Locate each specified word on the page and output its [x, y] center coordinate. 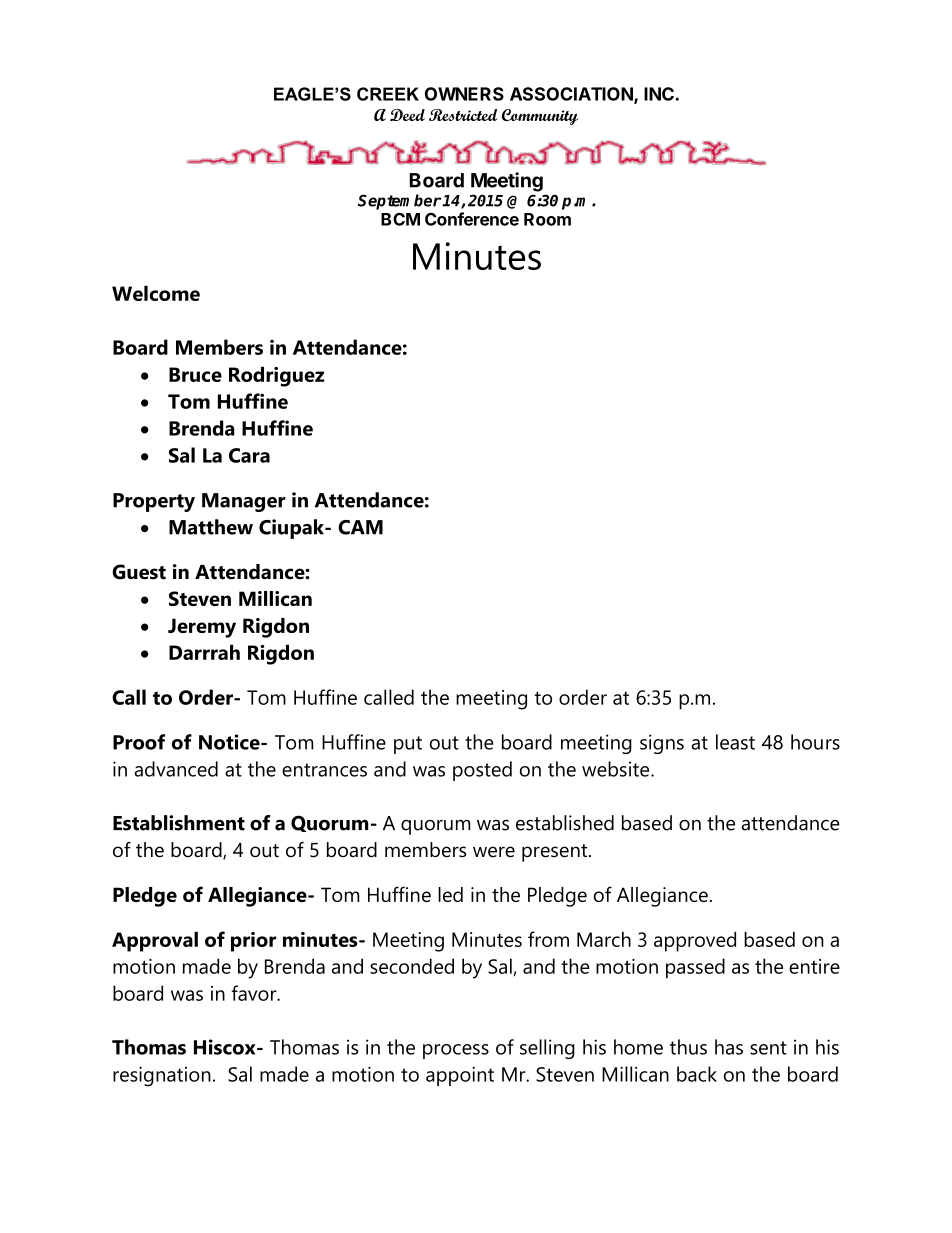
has [729, 1047]
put [408, 745]
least [735, 742]
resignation [162, 1076]
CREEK [388, 94]
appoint [460, 1076]
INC [659, 94]
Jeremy [202, 628]
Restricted [463, 115]
